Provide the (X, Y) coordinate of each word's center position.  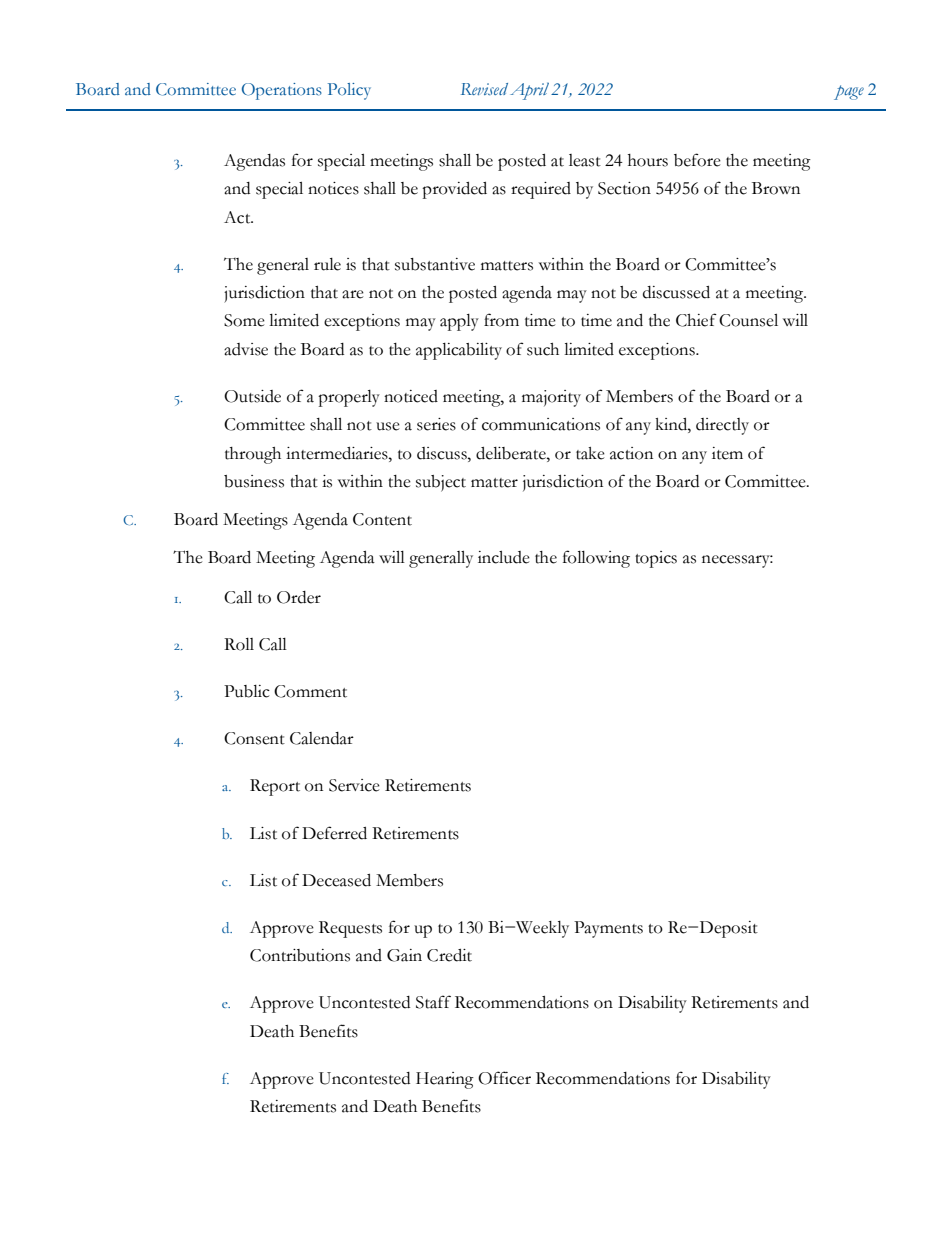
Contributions (300, 955)
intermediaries (338, 453)
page (849, 92)
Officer (504, 1078)
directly (722, 426)
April (529, 91)
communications (541, 424)
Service (354, 785)
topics (656, 559)
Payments (608, 929)
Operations (282, 91)
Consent (254, 738)
